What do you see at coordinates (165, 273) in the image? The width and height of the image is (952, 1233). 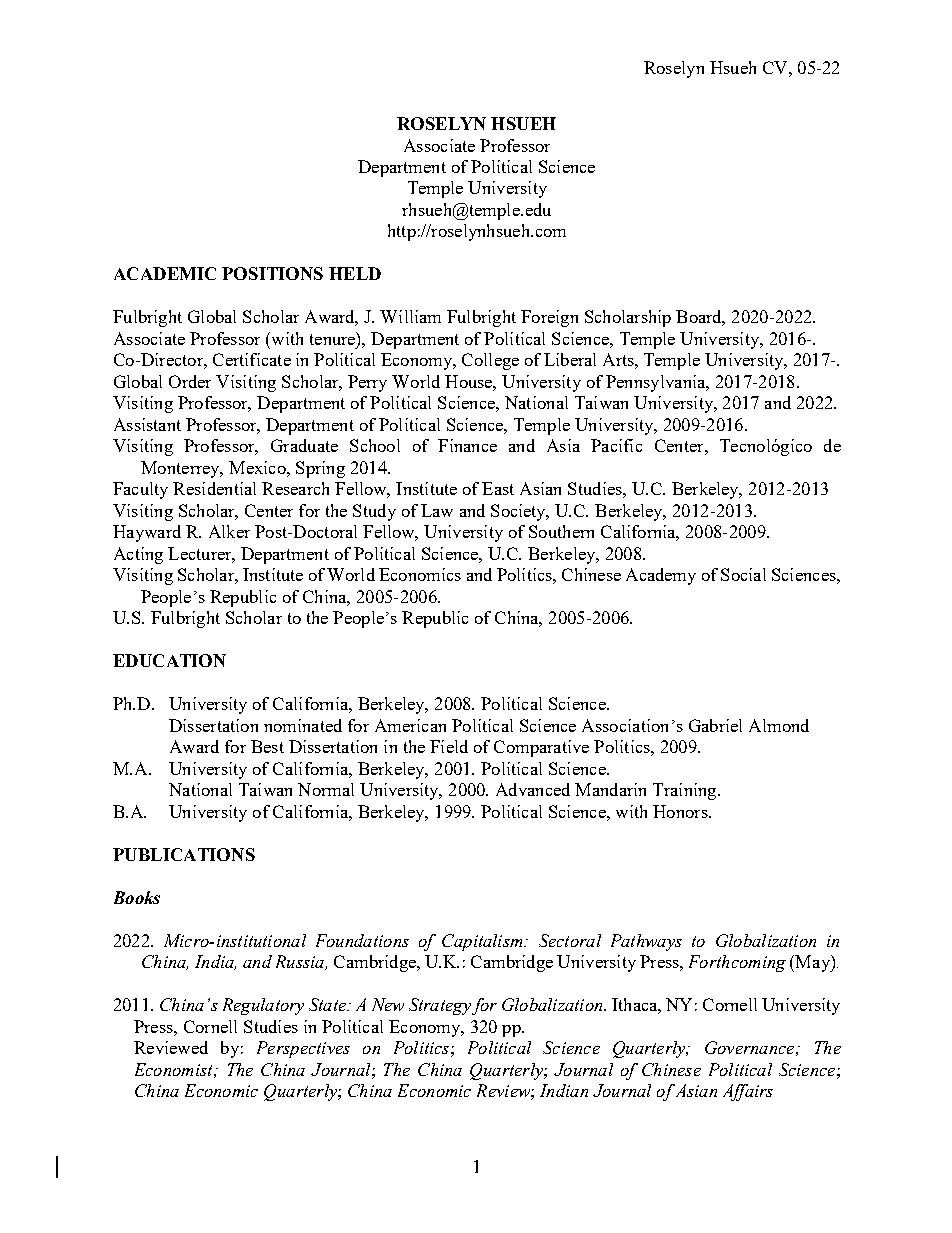 I see `ACADEMIC` at bounding box center [165, 273].
